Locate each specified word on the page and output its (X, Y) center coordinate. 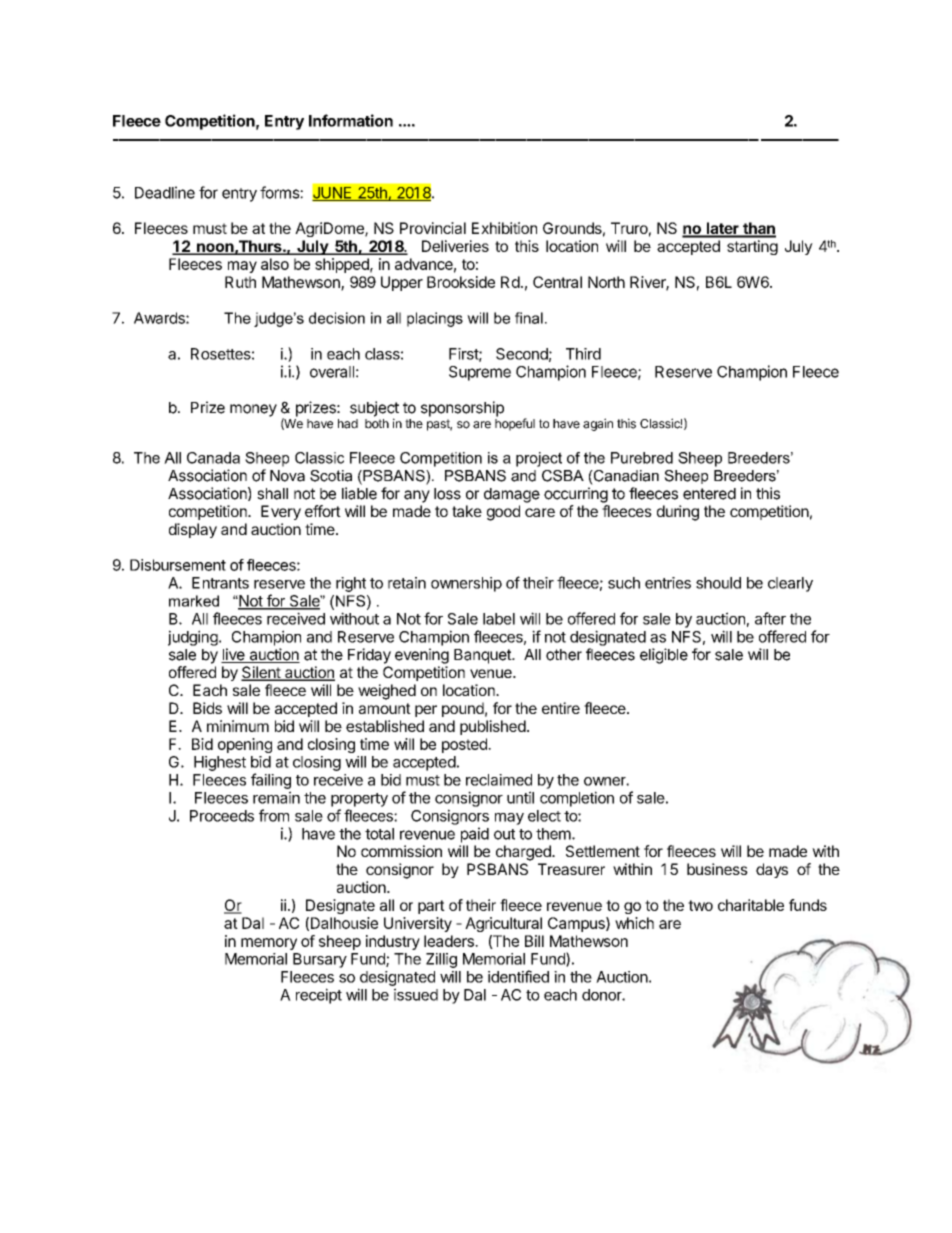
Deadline (165, 192)
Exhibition (504, 228)
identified (518, 976)
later (722, 229)
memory (269, 944)
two (700, 905)
